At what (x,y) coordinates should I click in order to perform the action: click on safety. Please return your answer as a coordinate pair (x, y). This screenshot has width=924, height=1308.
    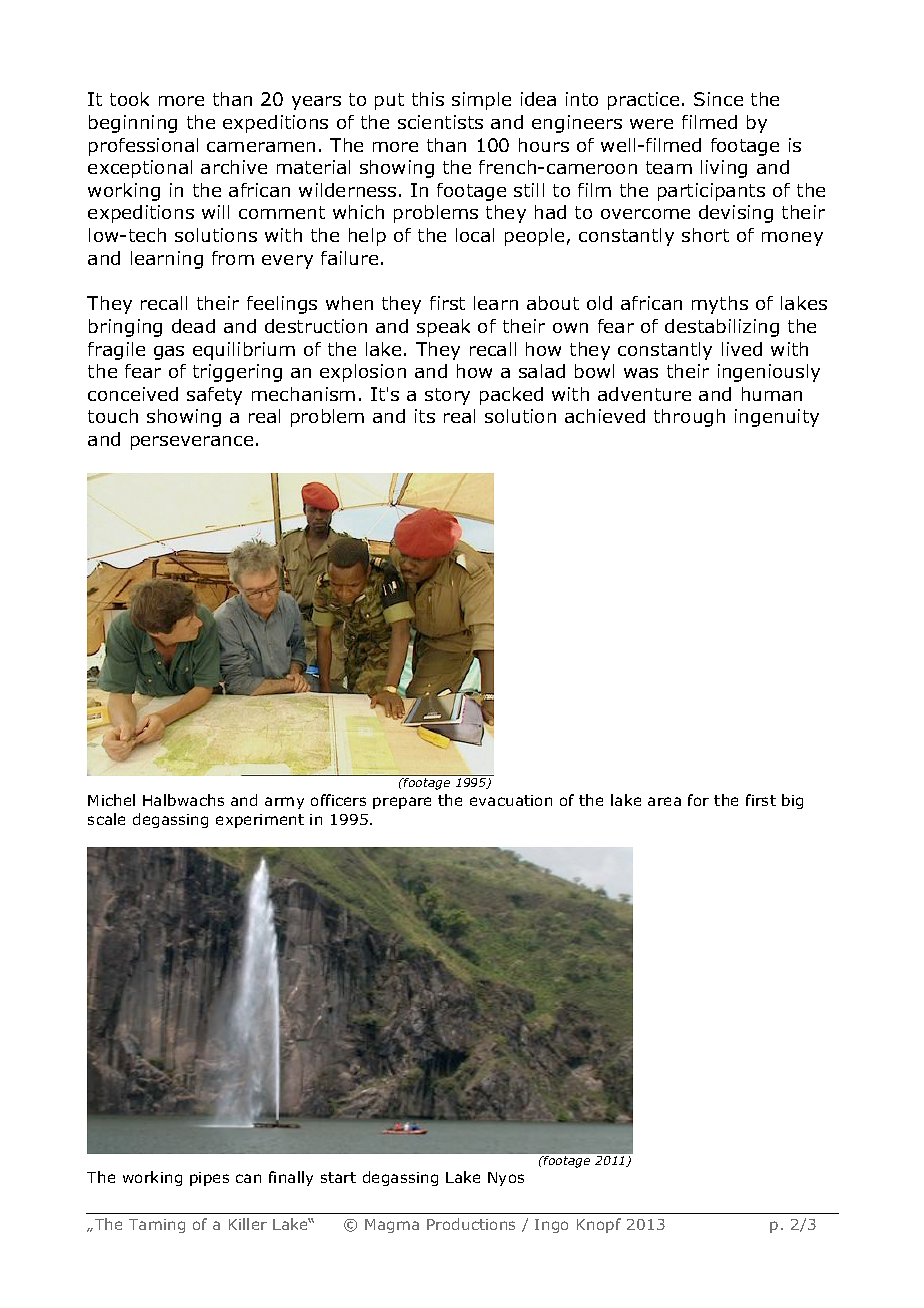
    Looking at the image, I should click on (214, 396).
